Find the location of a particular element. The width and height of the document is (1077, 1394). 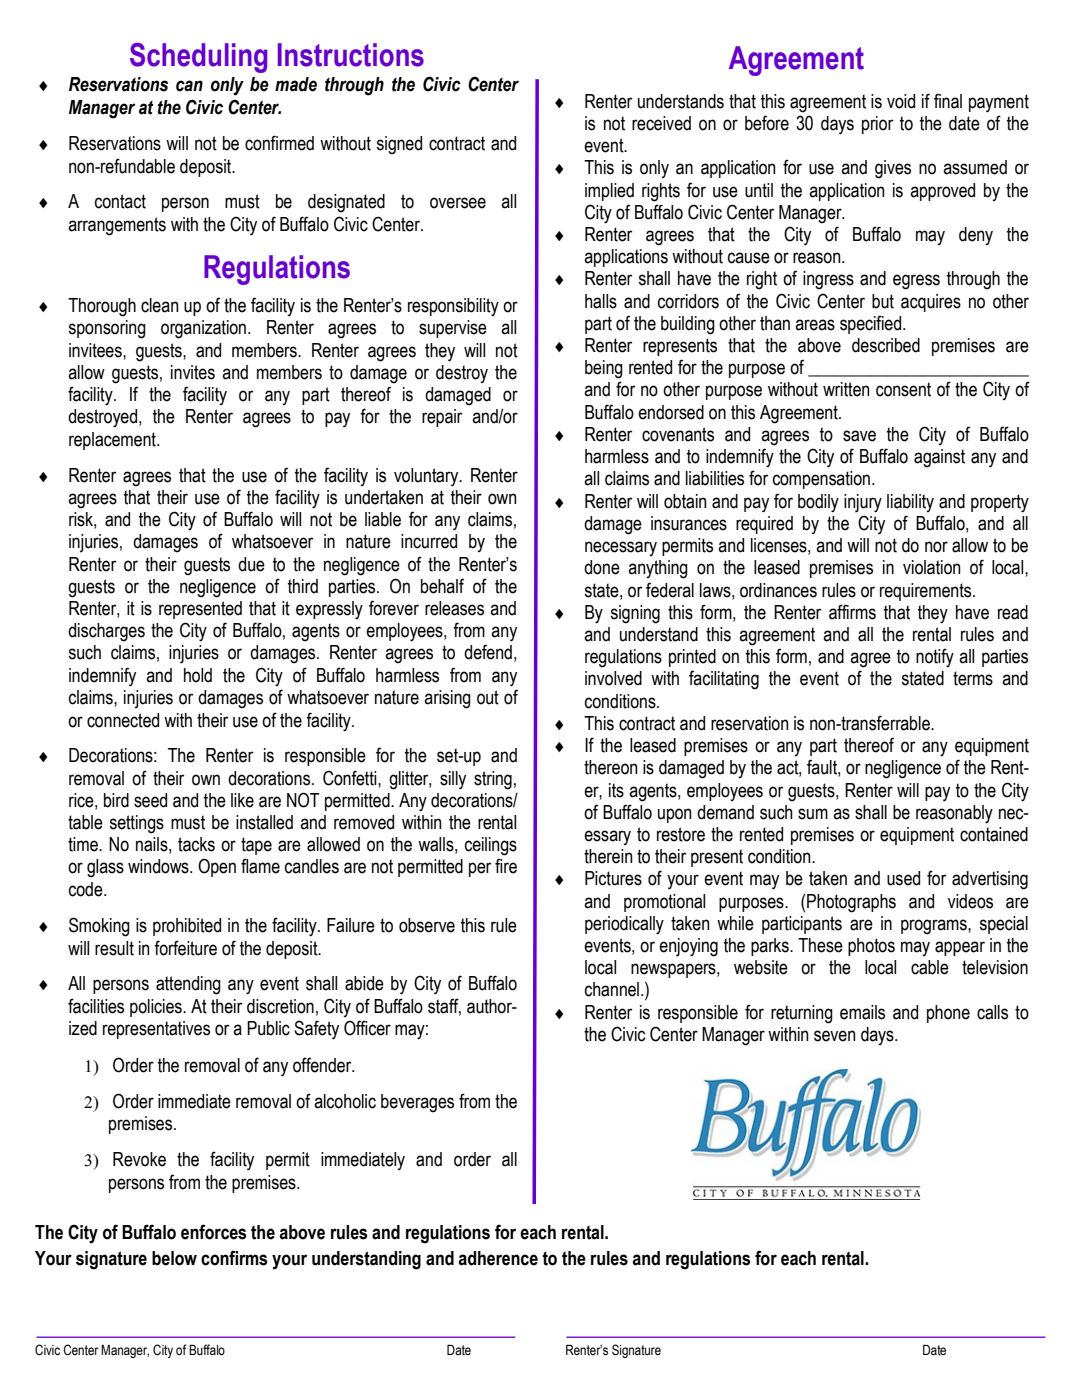

invites is located at coordinates (193, 372).
